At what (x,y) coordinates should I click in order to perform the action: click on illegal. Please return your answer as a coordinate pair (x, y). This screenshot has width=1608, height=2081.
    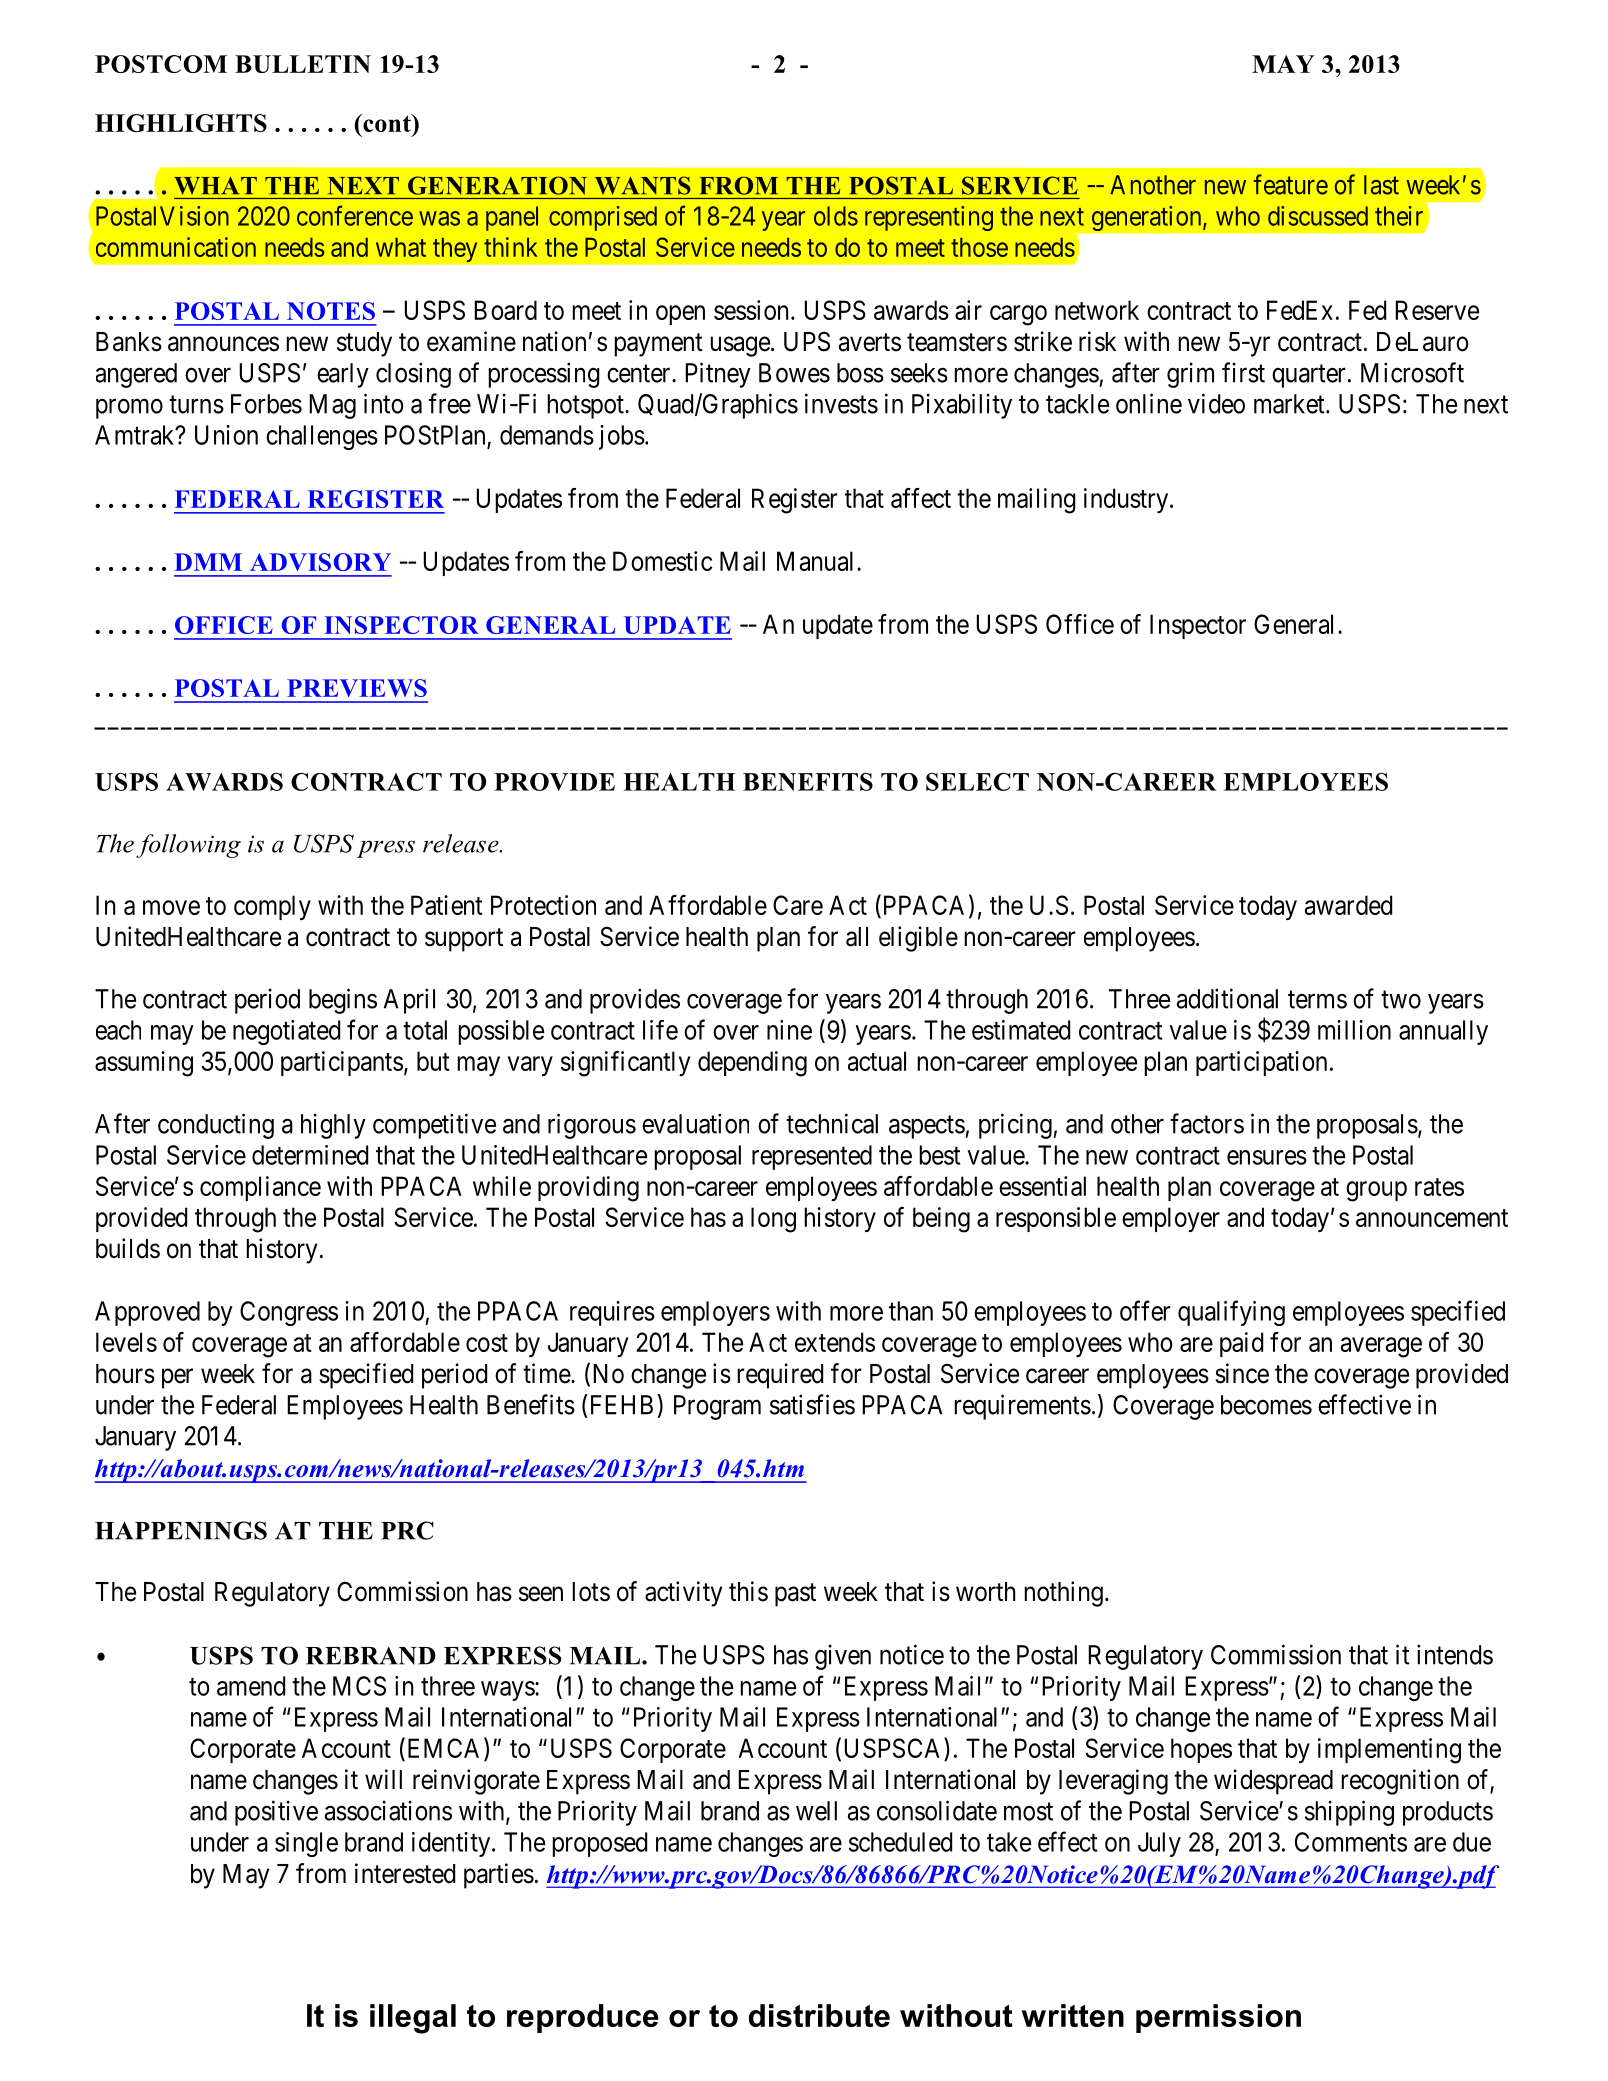
    Looking at the image, I should click on (413, 2019).
